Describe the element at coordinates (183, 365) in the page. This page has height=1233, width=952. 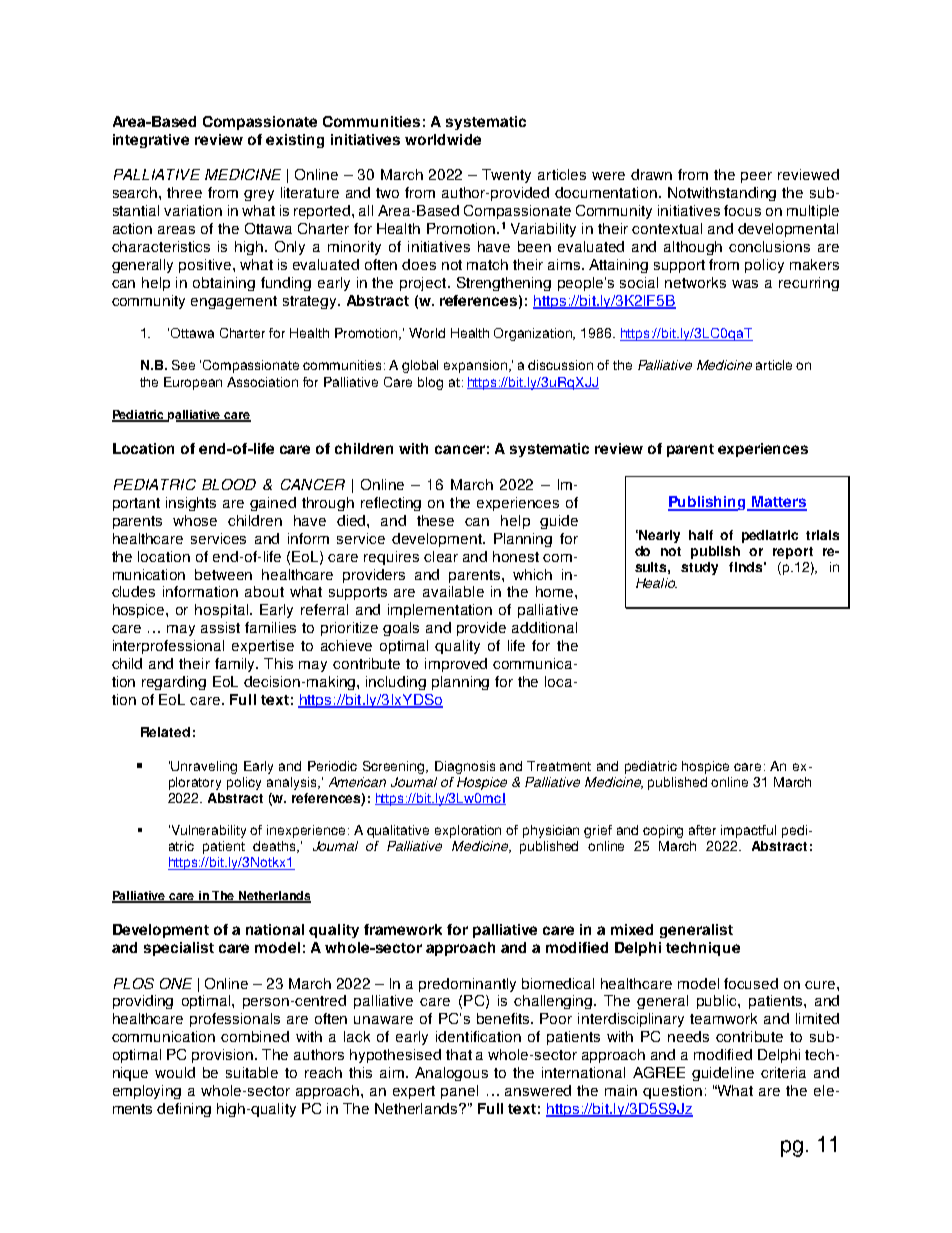
I see `See` at that location.
